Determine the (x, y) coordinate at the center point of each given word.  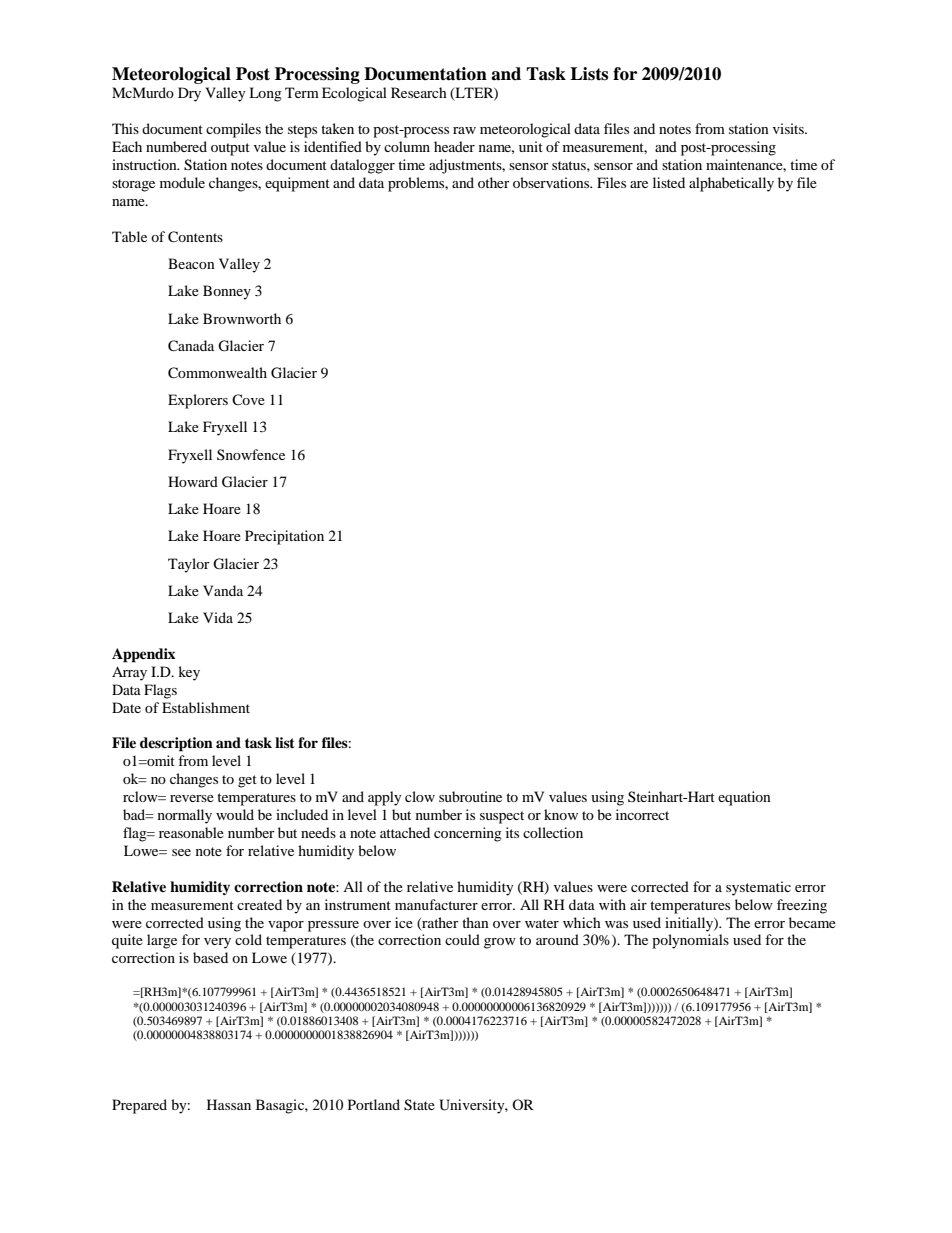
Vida (218, 617)
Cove (248, 399)
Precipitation (284, 537)
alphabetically (731, 184)
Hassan (229, 1104)
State (419, 1105)
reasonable (191, 832)
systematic (758, 888)
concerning (468, 834)
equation (744, 798)
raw (464, 130)
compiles (233, 130)
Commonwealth (217, 373)
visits (789, 128)
